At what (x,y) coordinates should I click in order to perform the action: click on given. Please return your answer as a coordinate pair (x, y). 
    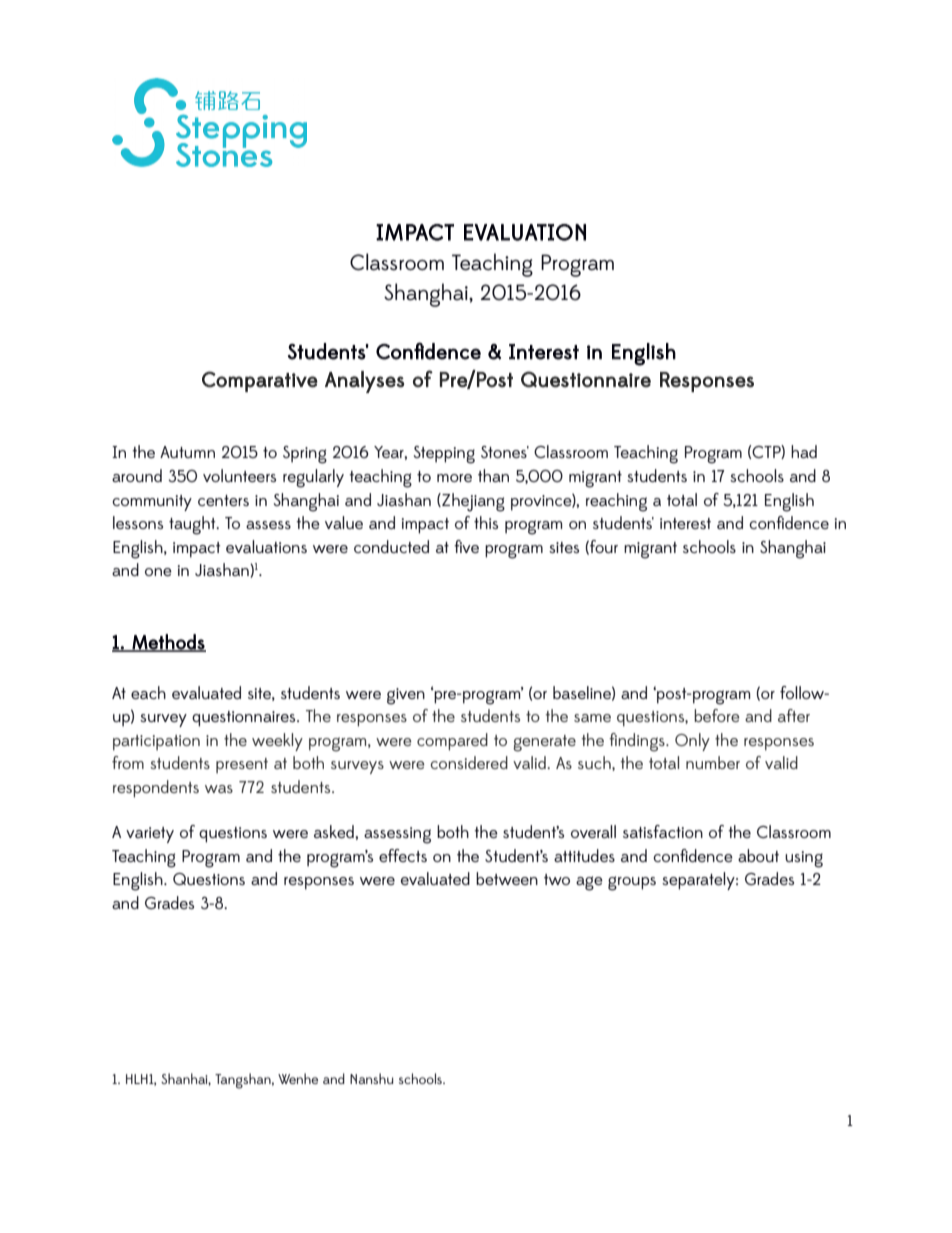
    Looking at the image, I should click on (406, 696).
